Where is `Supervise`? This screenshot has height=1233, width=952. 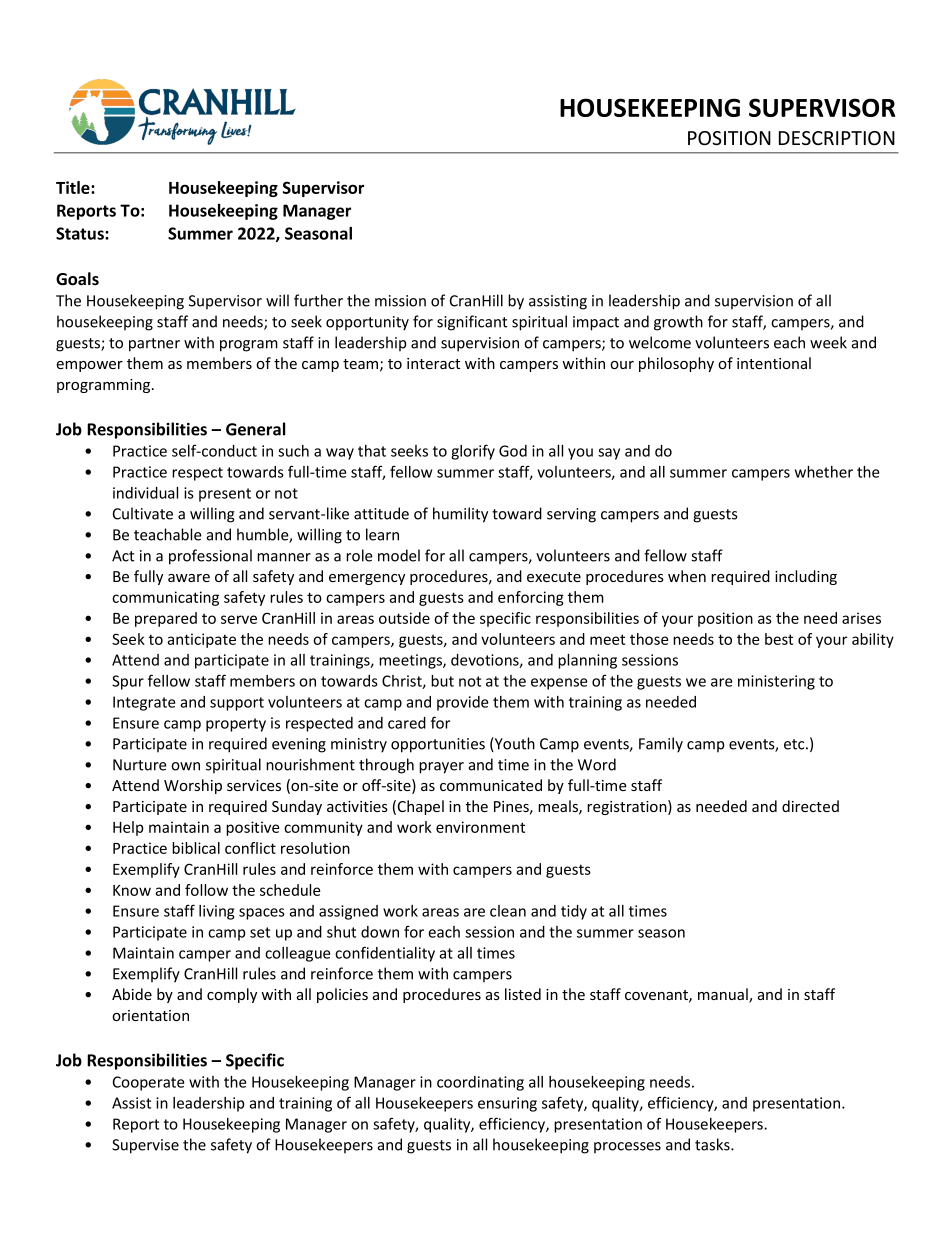 Supervise is located at coordinates (145, 1146).
